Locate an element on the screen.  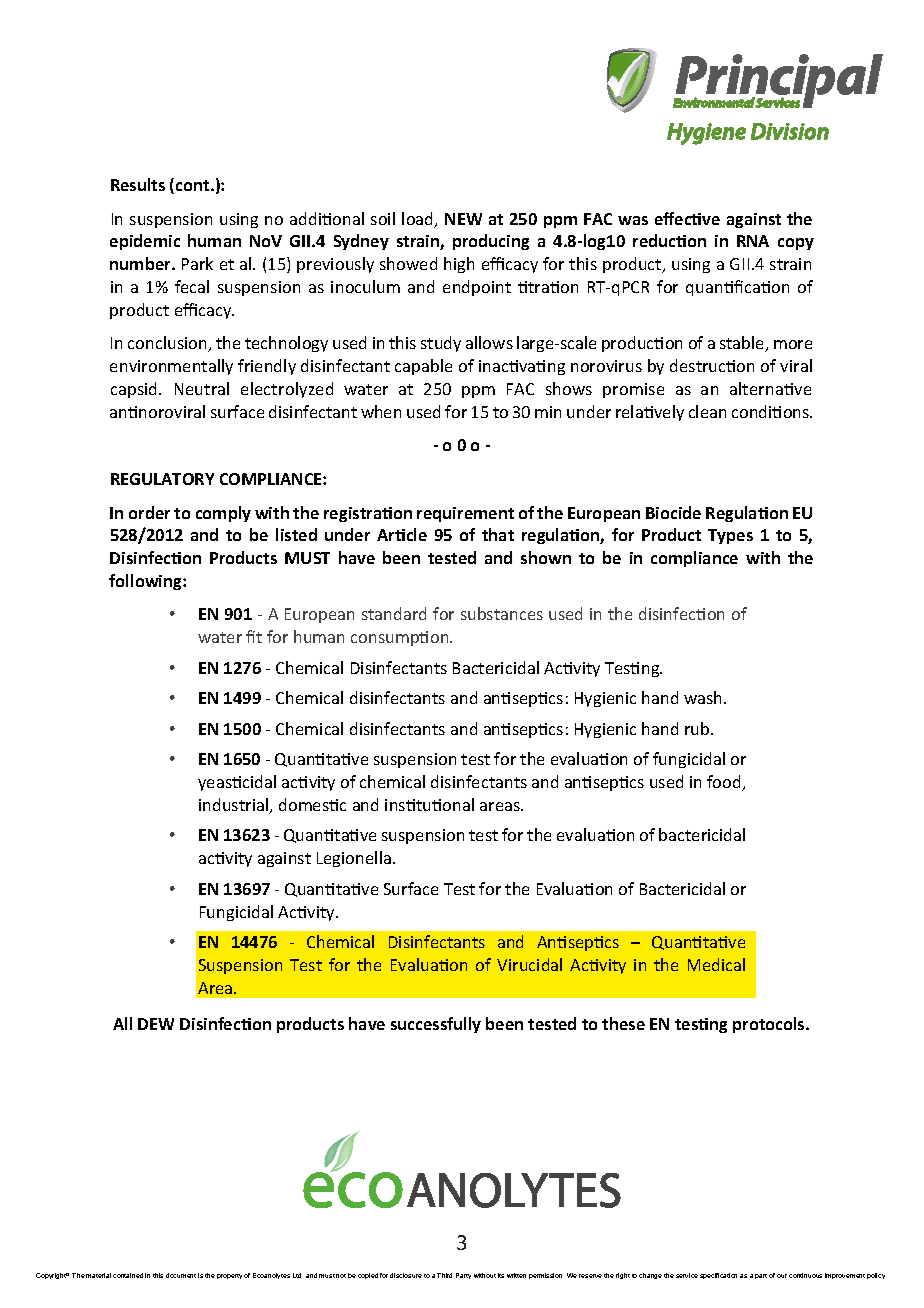
Park is located at coordinates (197, 263).
